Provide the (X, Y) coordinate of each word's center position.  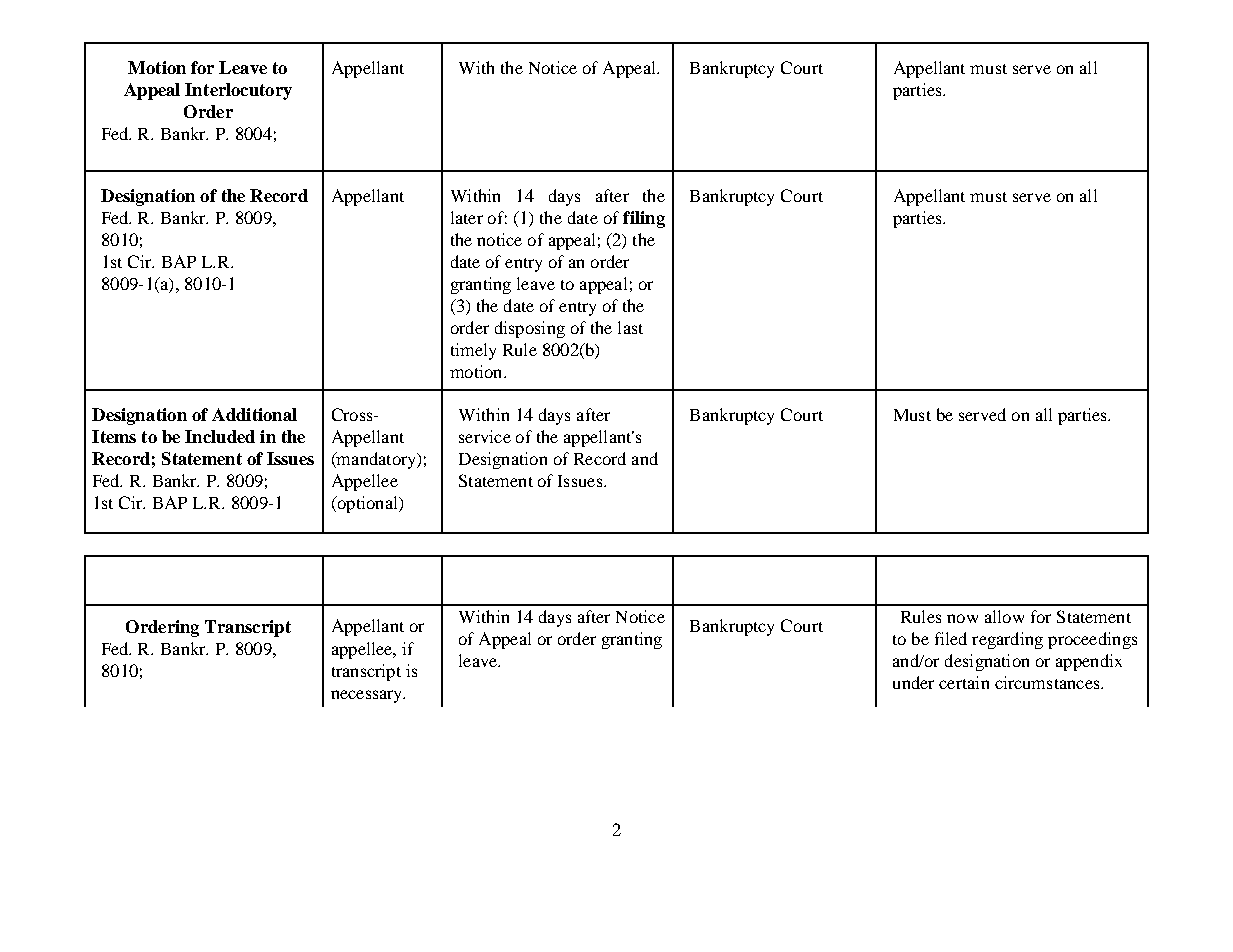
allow (1004, 616)
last (630, 327)
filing (644, 219)
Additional (254, 414)
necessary (368, 696)
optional (367, 504)
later (467, 217)
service (485, 436)
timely (473, 351)
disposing (530, 329)
